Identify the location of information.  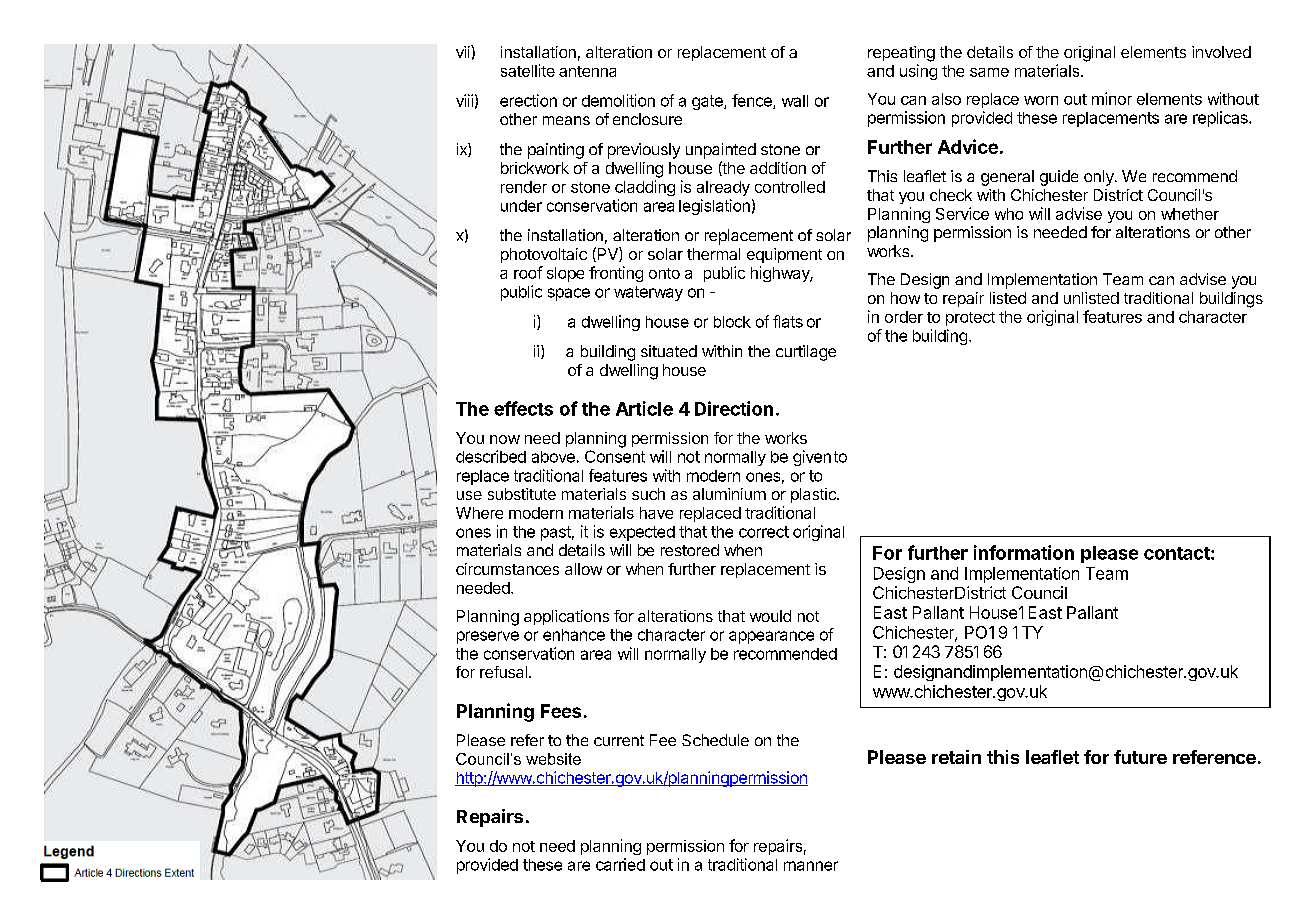
(1024, 552).
